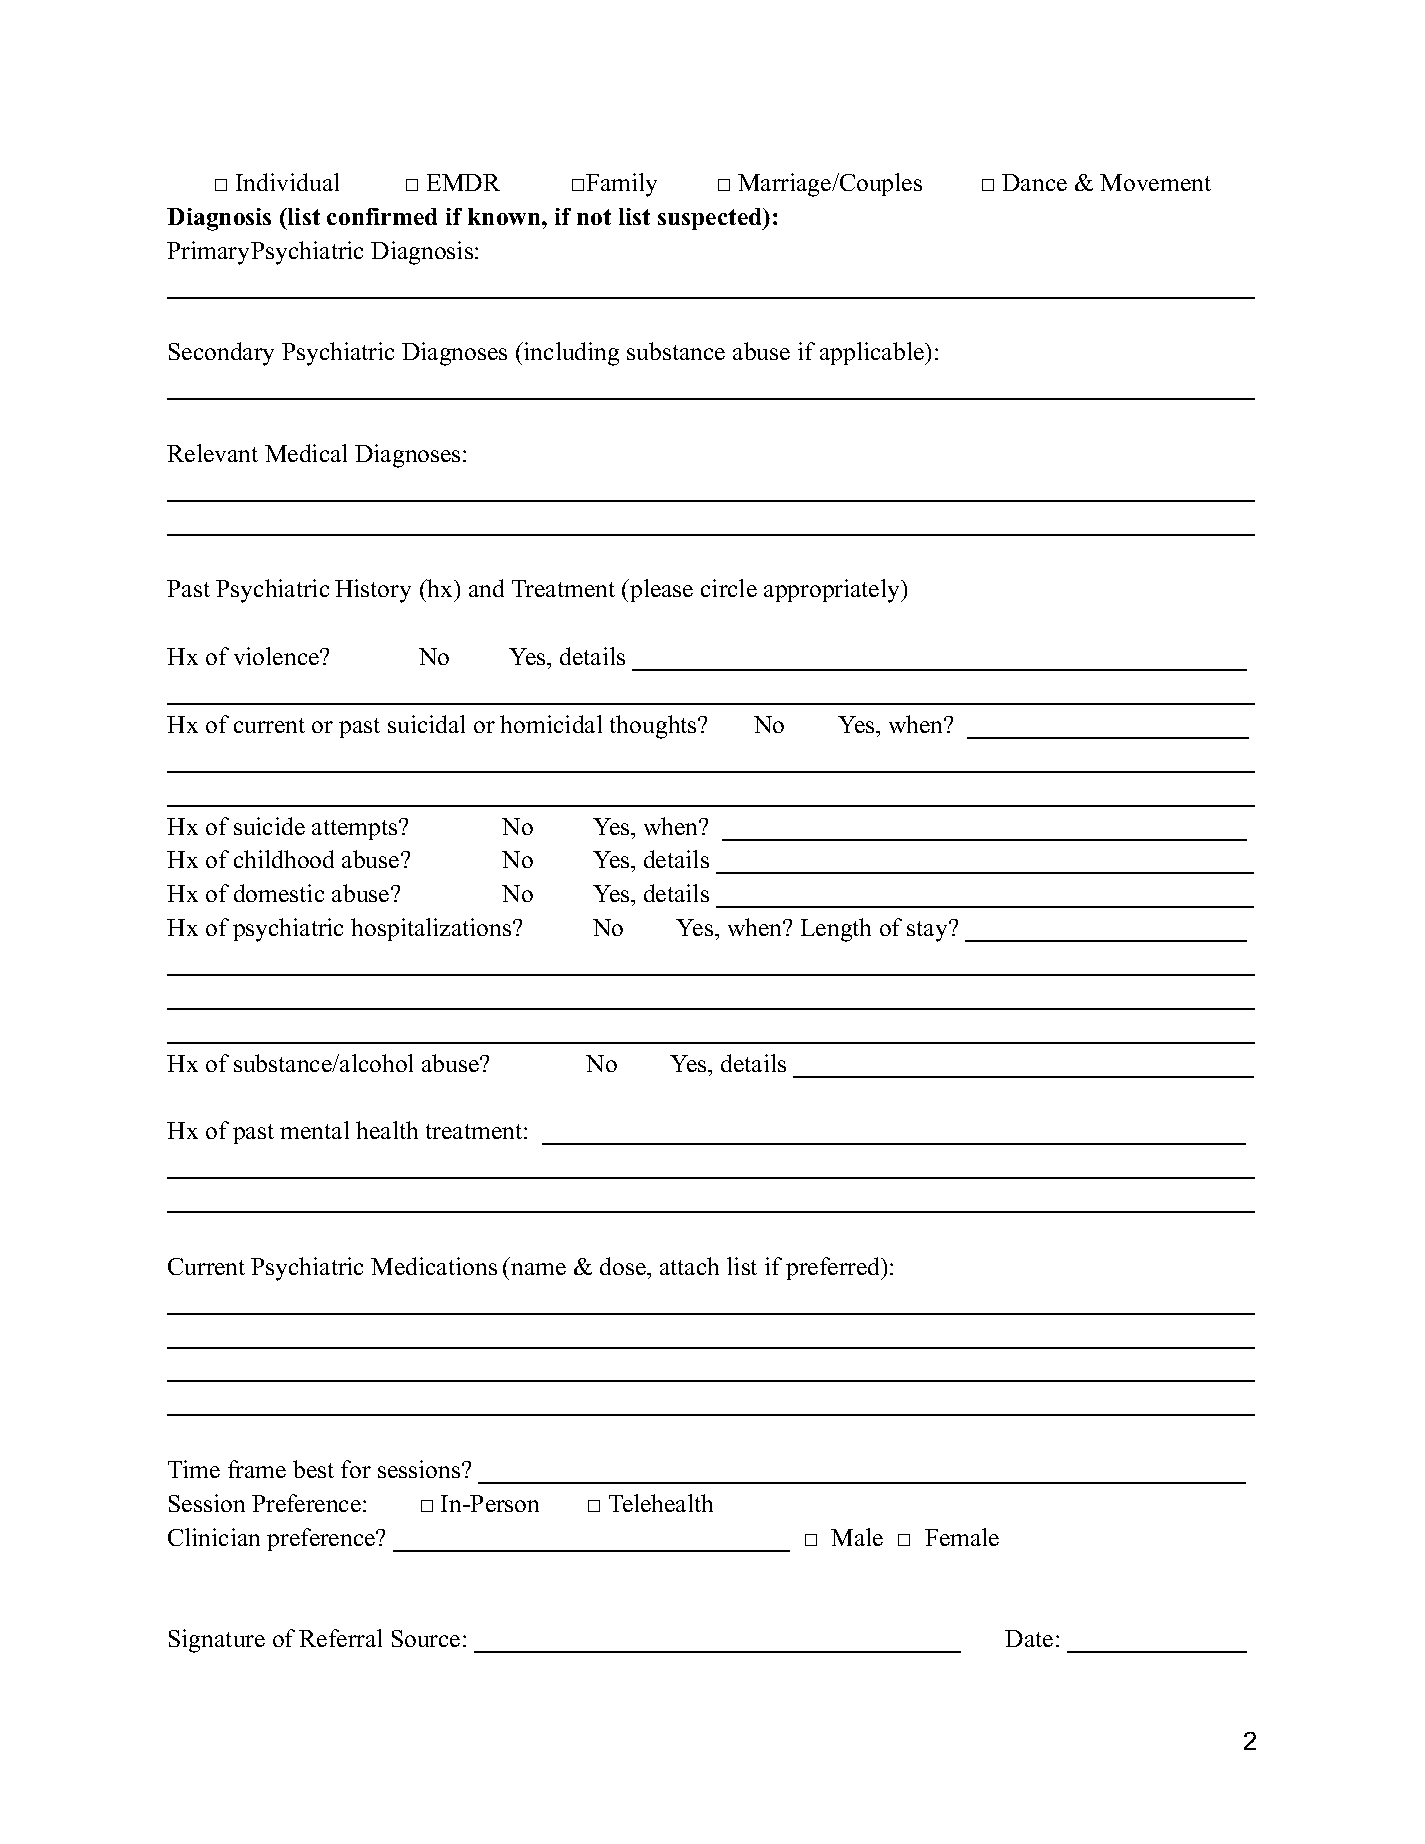 The width and height of the document is (1425, 1844). I want to click on Referral, so click(340, 1638).
